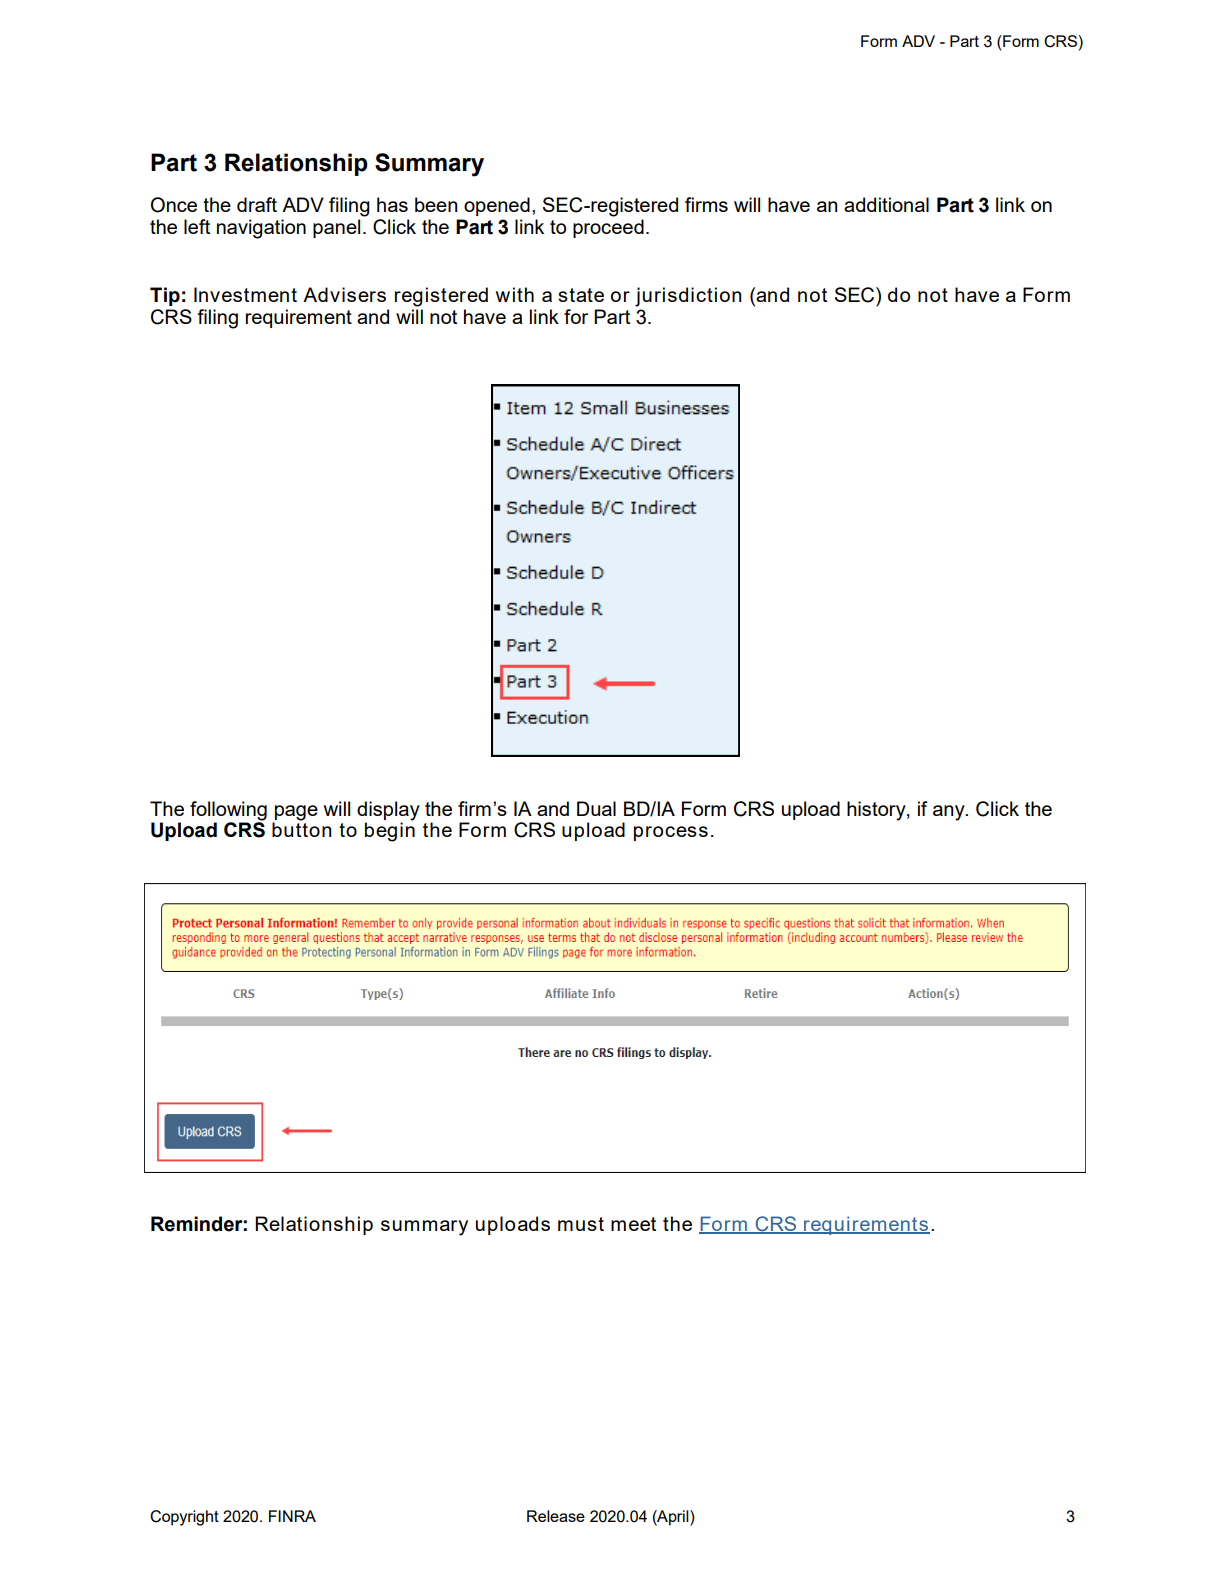  I want to click on any, so click(950, 813).
